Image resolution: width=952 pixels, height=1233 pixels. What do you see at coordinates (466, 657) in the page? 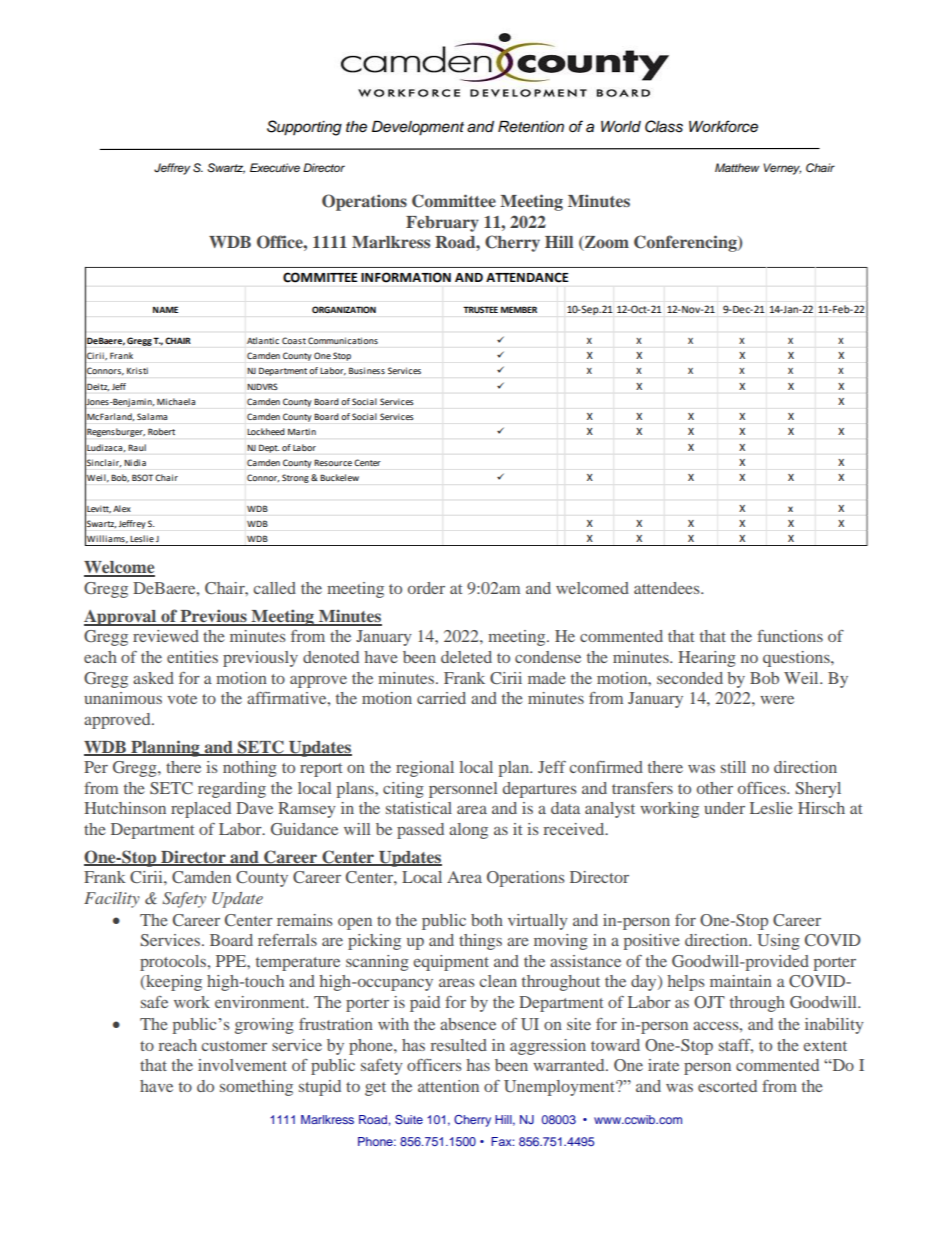
I see `deleted` at bounding box center [466, 657].
